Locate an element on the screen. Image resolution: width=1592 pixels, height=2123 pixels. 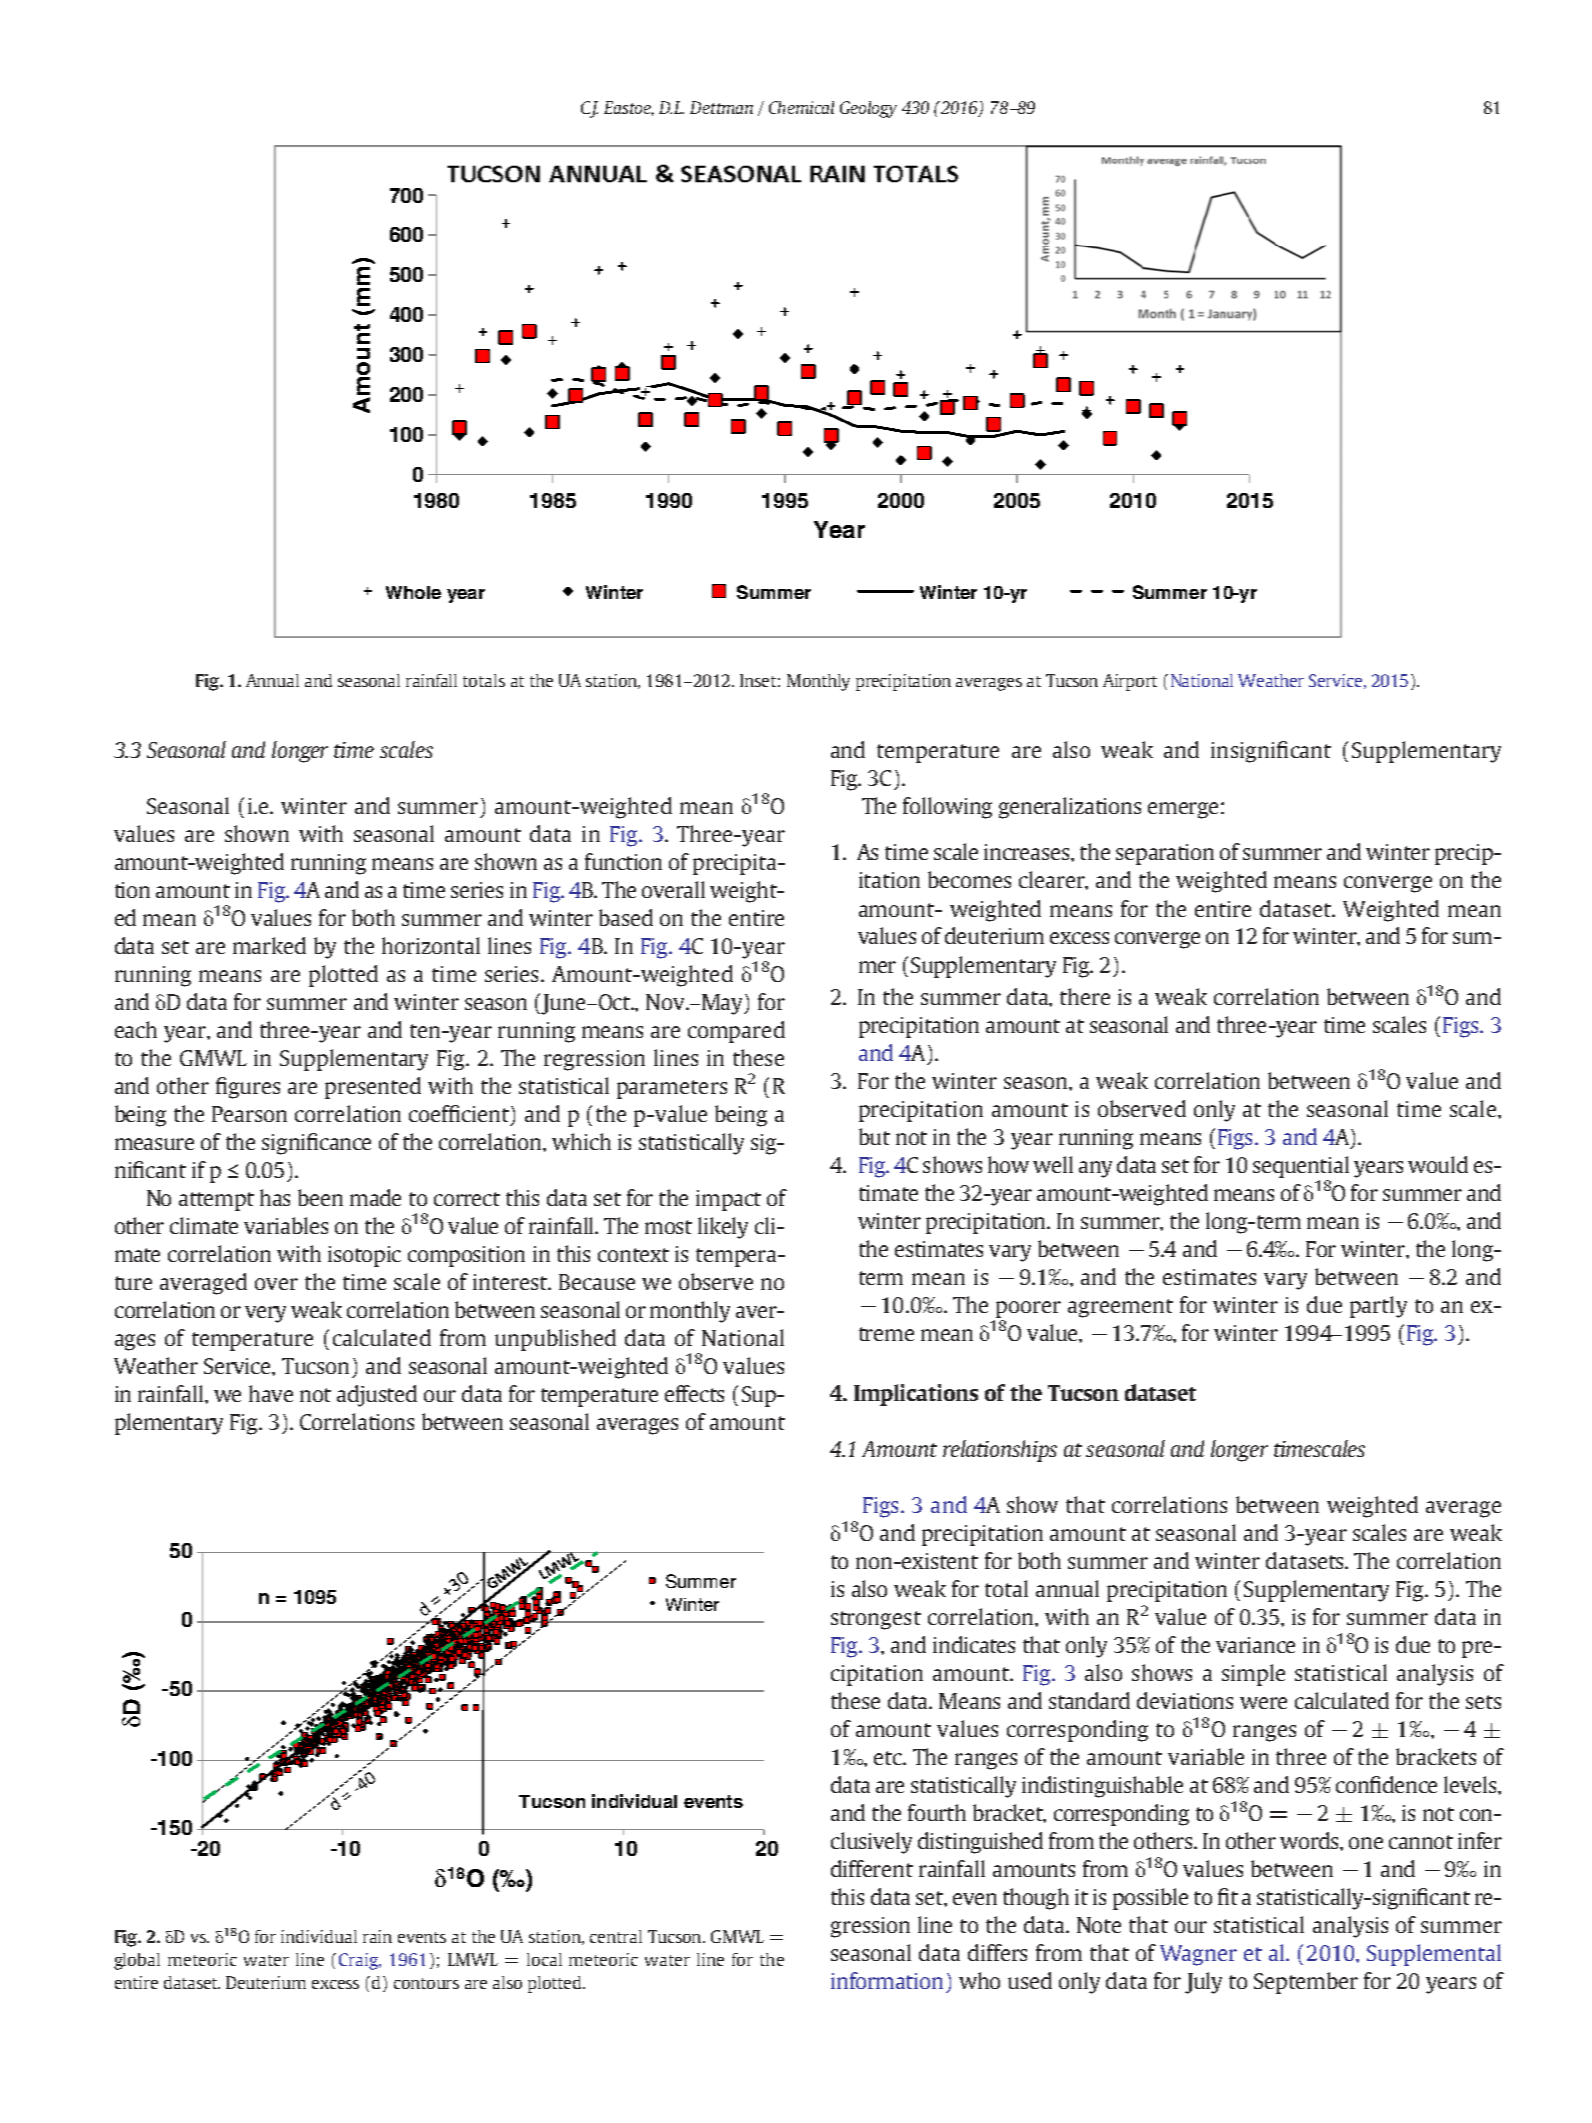
Chemical is located at coordinates (801, 107).
